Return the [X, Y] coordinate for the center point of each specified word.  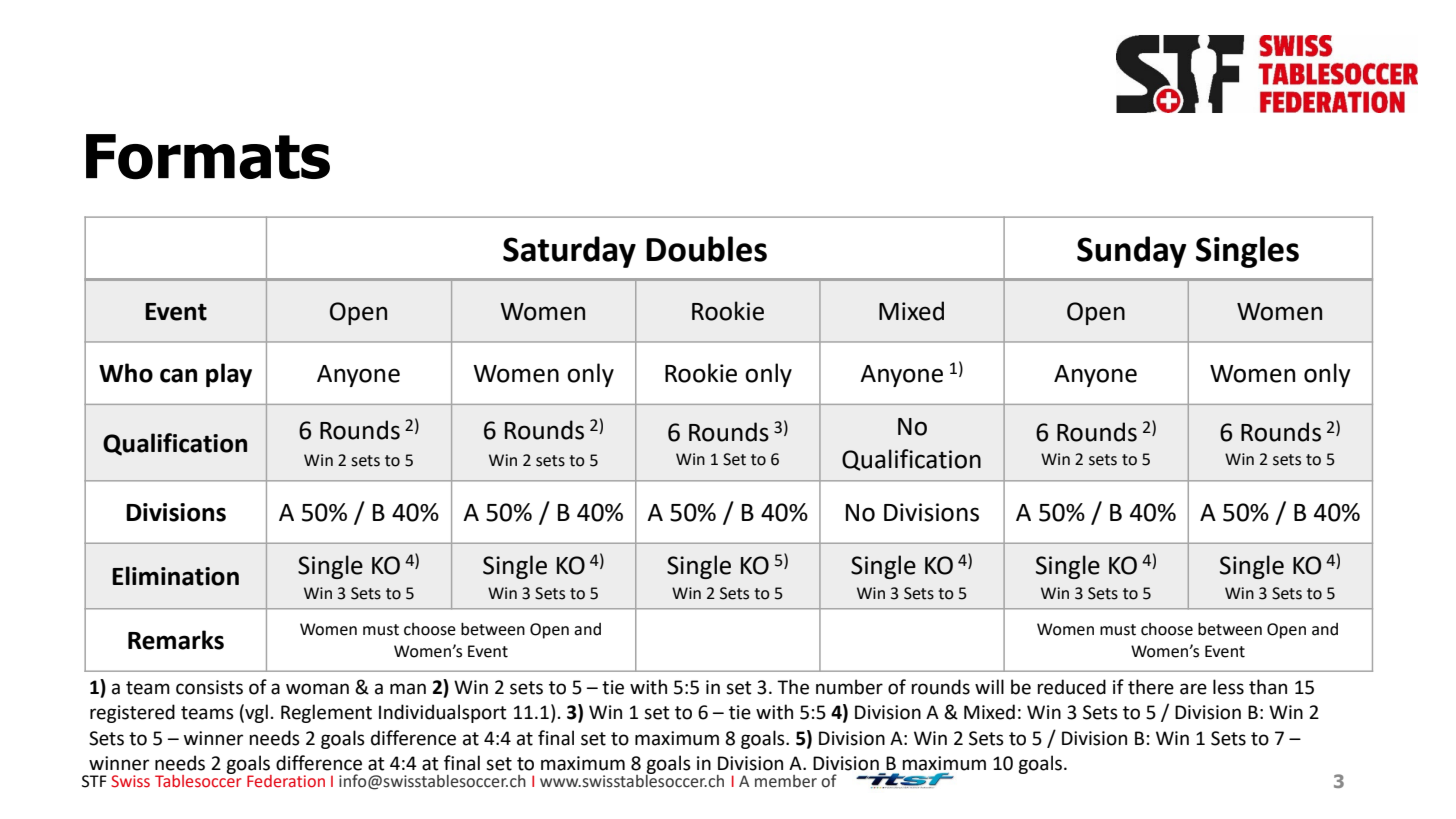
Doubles [706, 249]
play [229, 375]
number [849, 687]
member [786, 781]
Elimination [175, 576]
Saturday [569, 252]
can [178, 375]
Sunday [1131, 252]
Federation [286, 781]
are [1193, 689]
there [1151, 687]
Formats [208, 157]
